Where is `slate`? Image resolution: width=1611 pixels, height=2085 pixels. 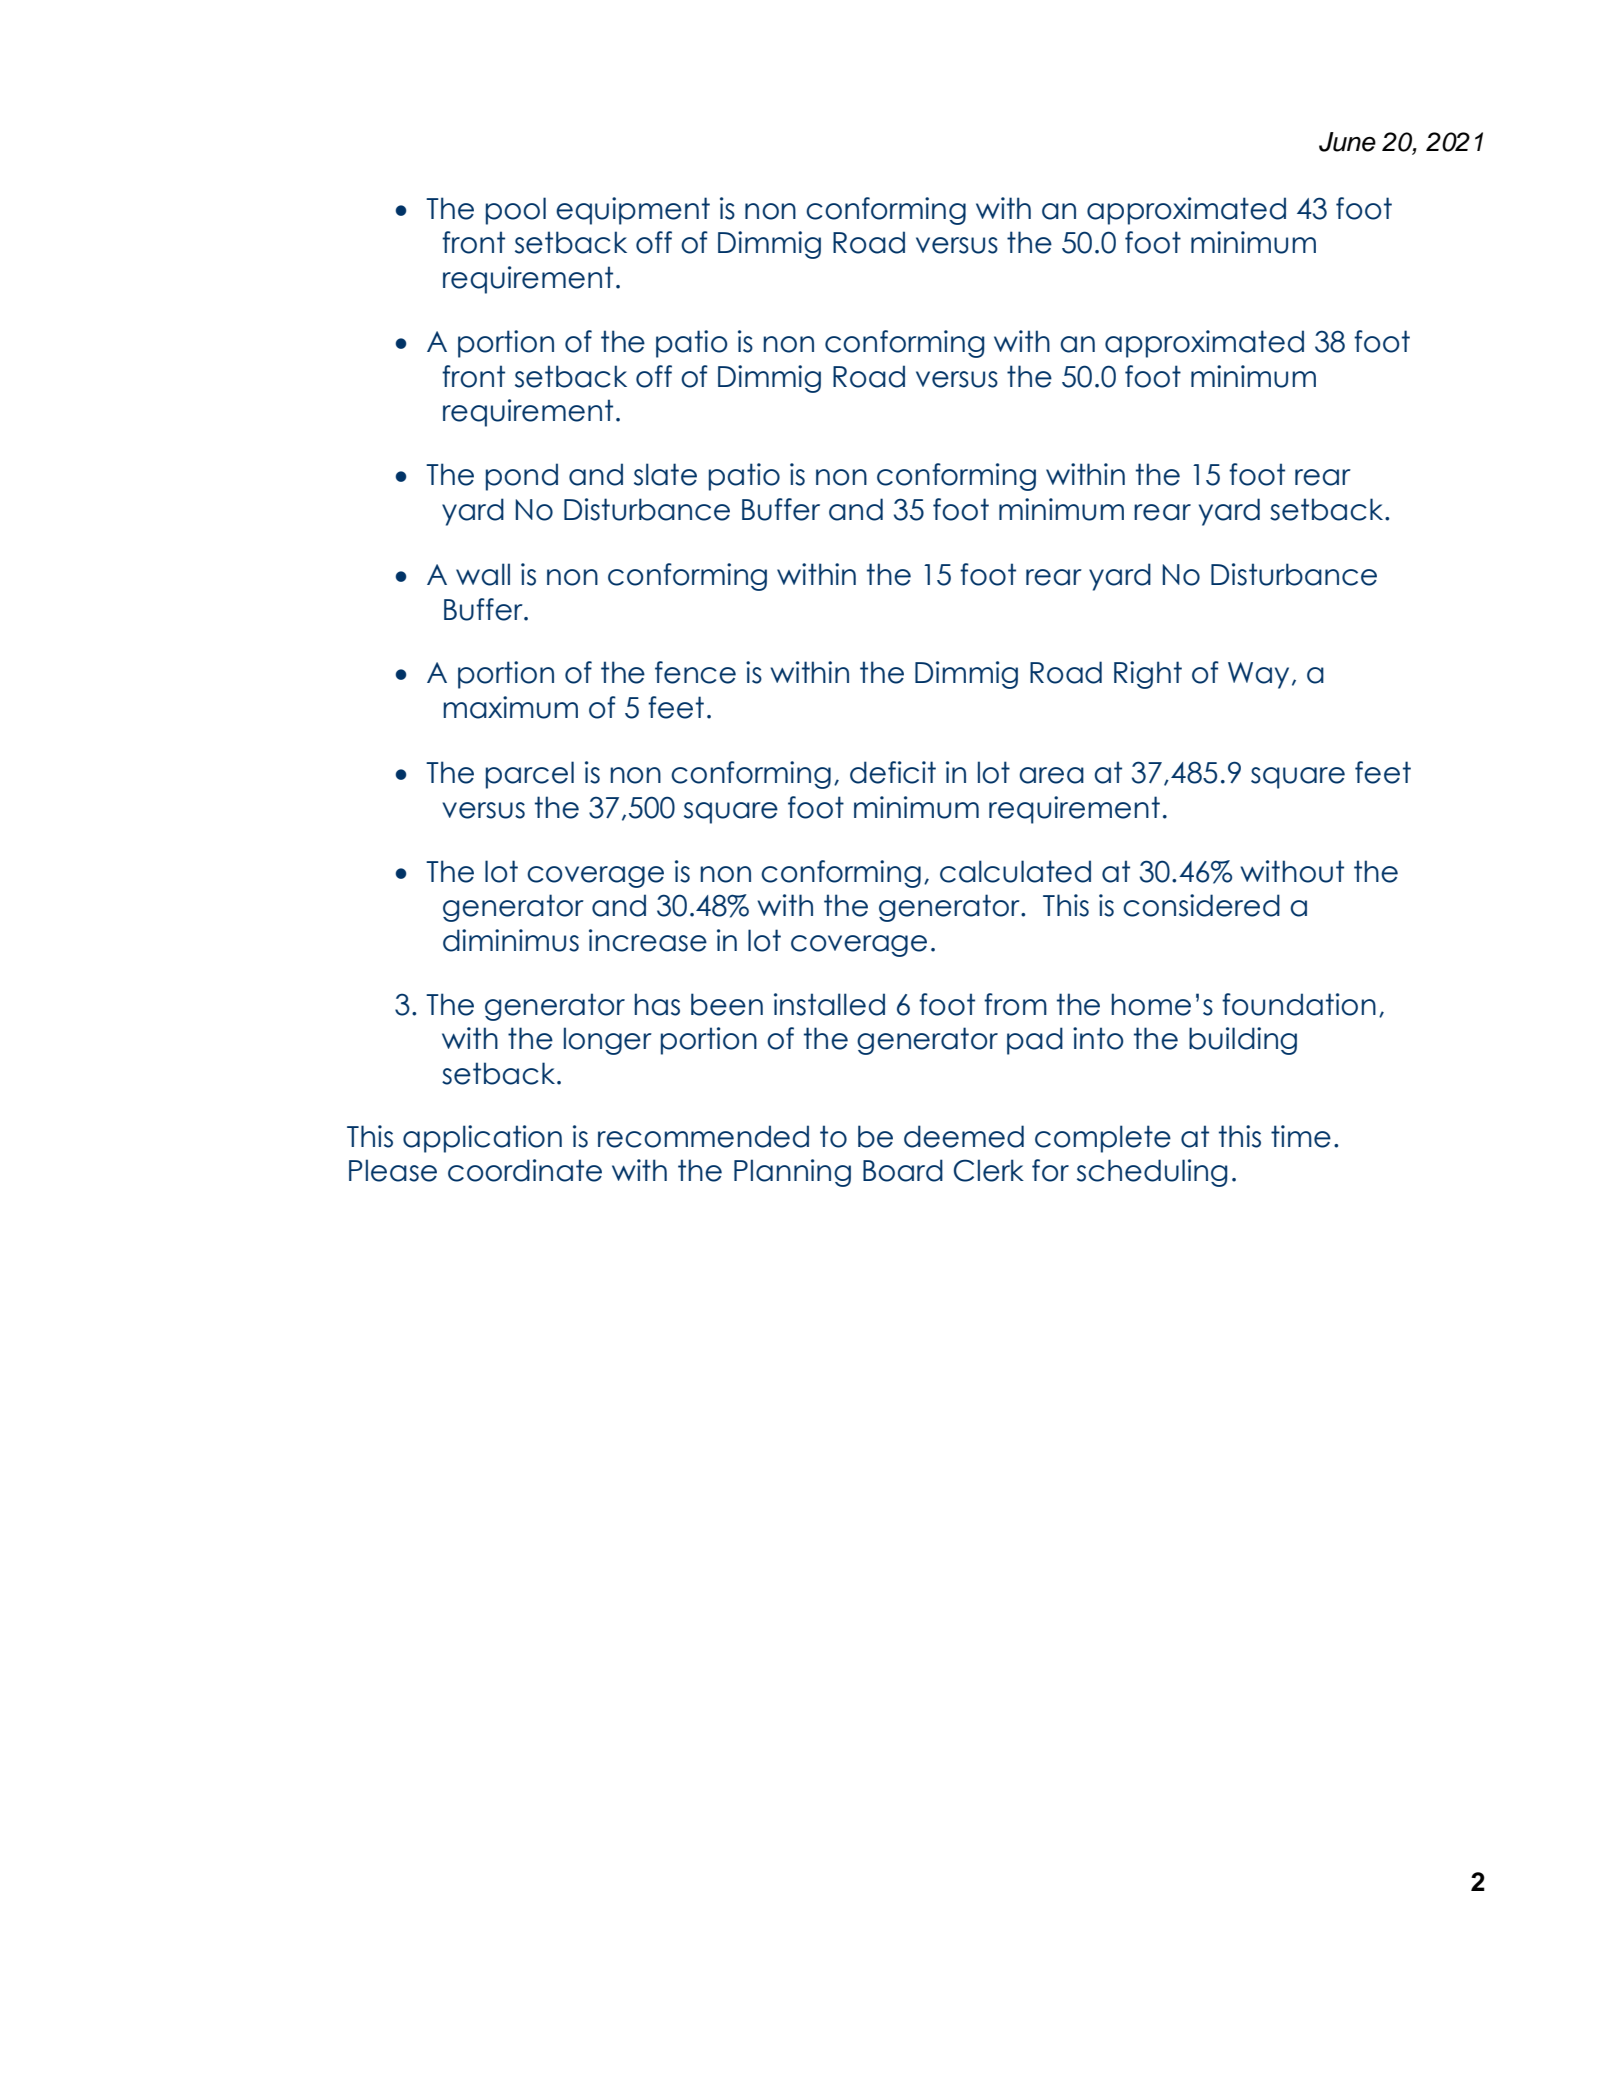
slate is located at coordinates (665, 474).
